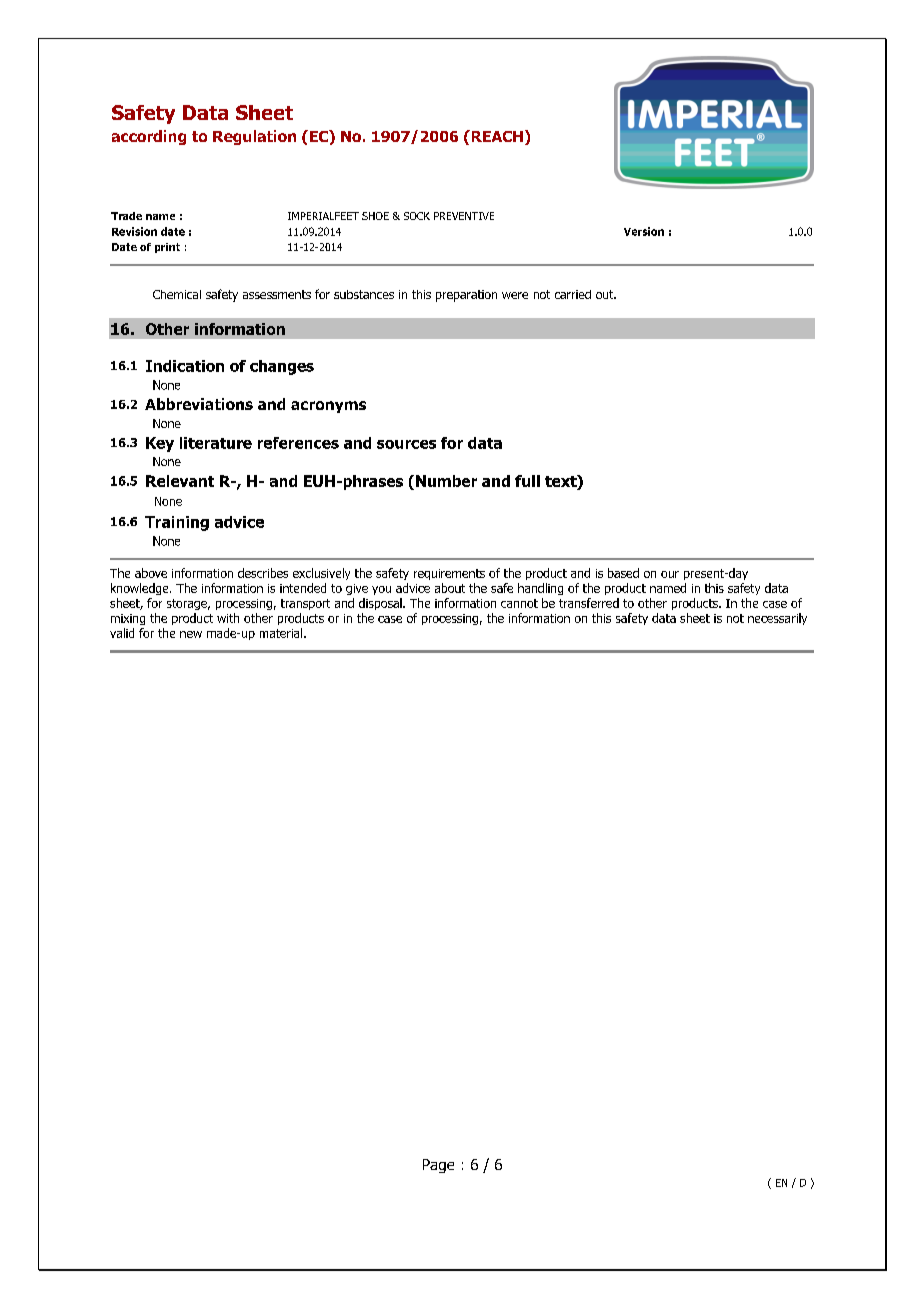 The width and height of the screenshot is (924, 1308). What do you see at coordinates (496, 136) in the screenshot?
I see `REACH` at bounding box center [496, 136].
